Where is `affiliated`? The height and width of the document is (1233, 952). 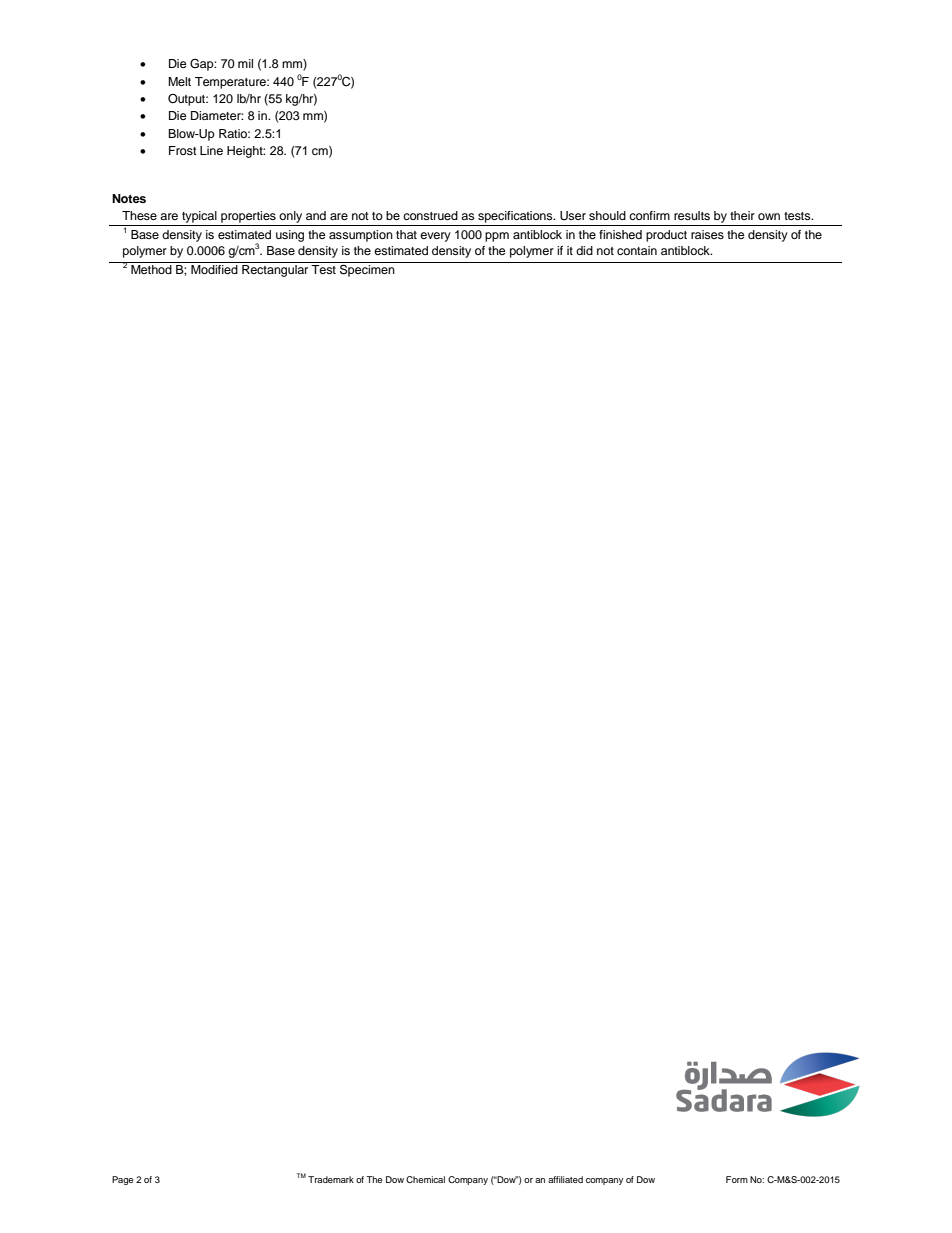 affiliated is located at coordinates (565, 1179).
